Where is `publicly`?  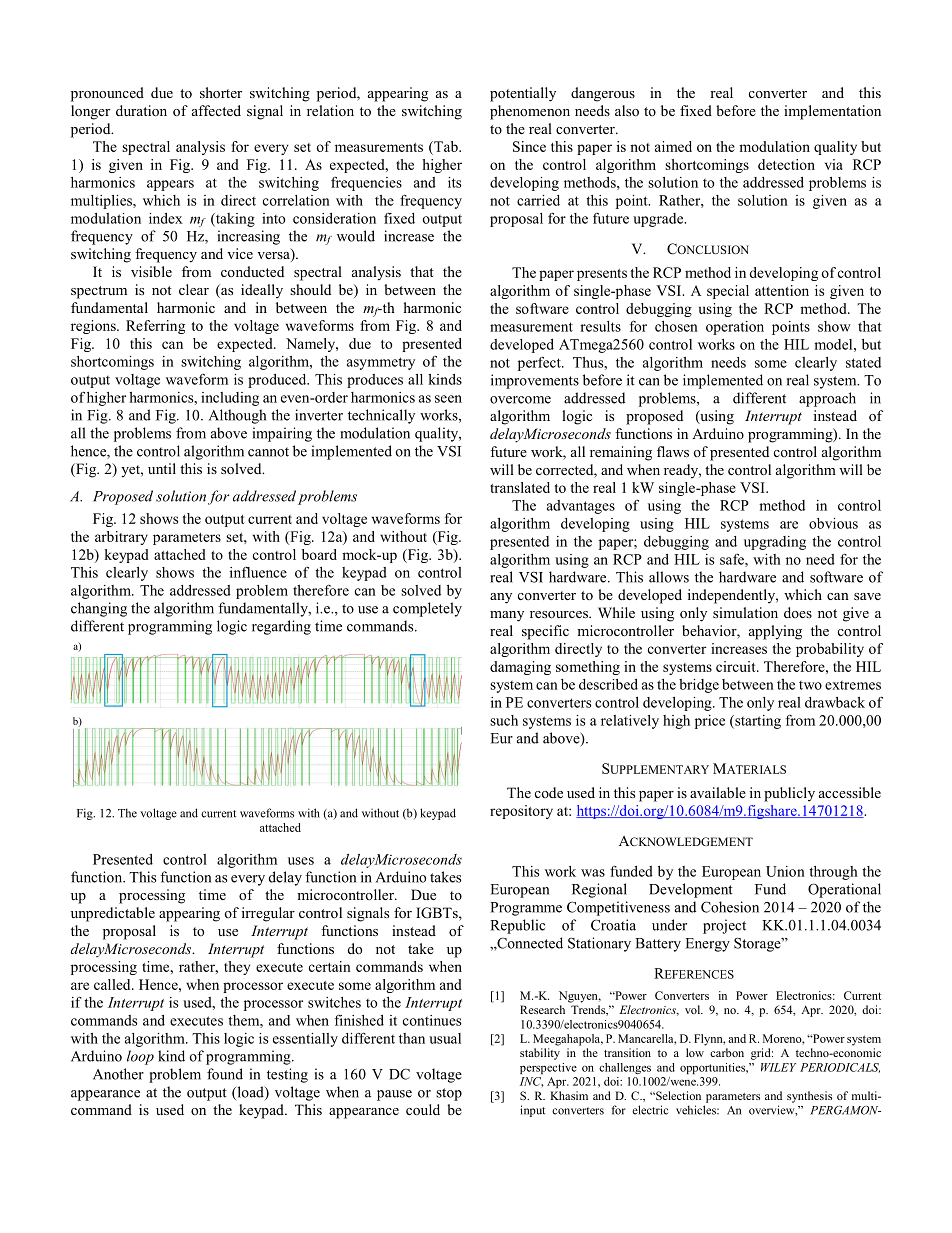
publicly is located at coordinates (789, 794).
